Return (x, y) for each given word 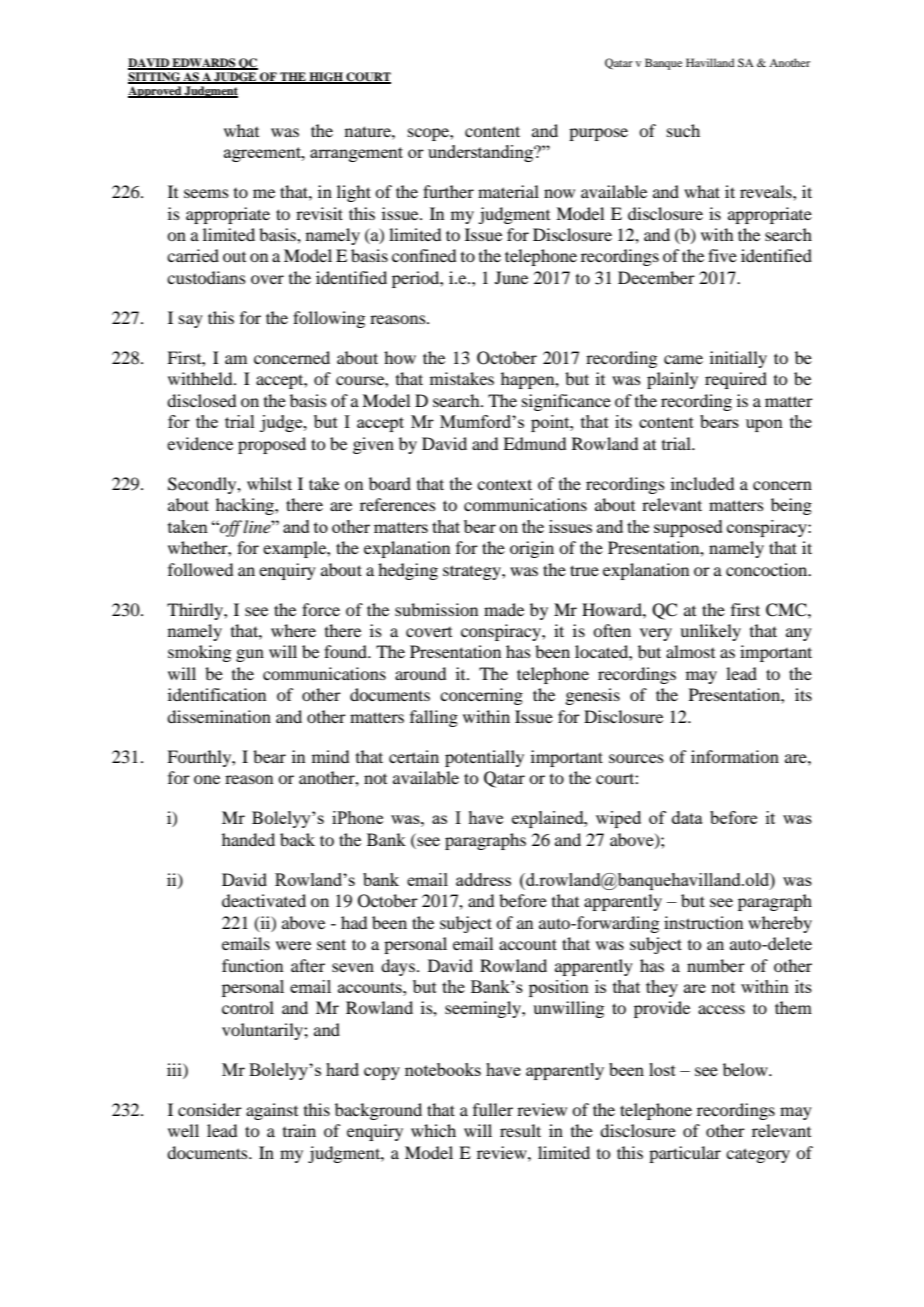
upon (764, 425)
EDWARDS (204, 63)
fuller (493, 1109)
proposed (272, 445)
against (272, 1111)
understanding (482, 153)
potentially (484, 758)
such (683, 130)
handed (248, 839)
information (735, 756)
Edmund (534, 443)
